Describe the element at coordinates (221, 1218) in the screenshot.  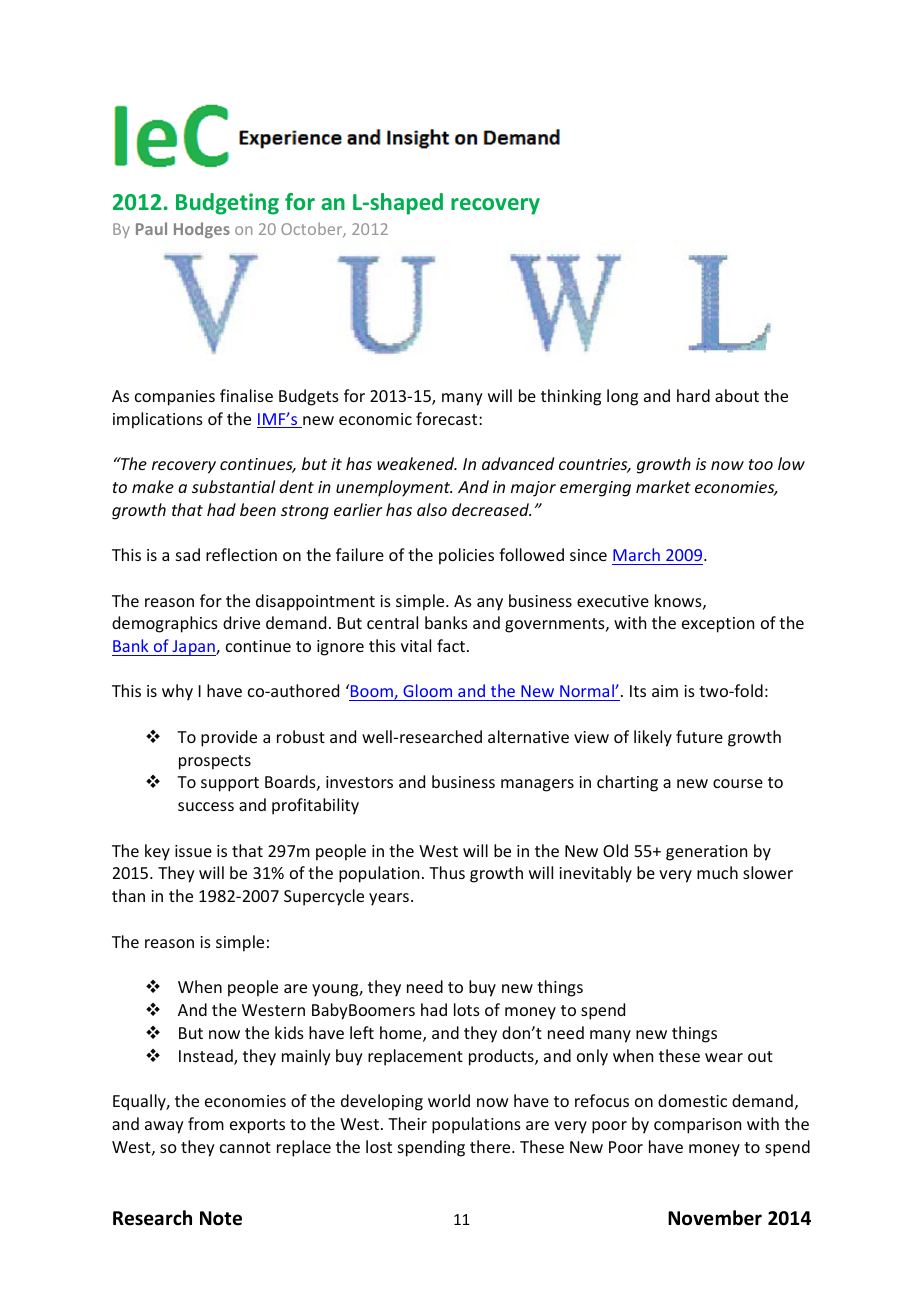
I see `Note` at that location.
